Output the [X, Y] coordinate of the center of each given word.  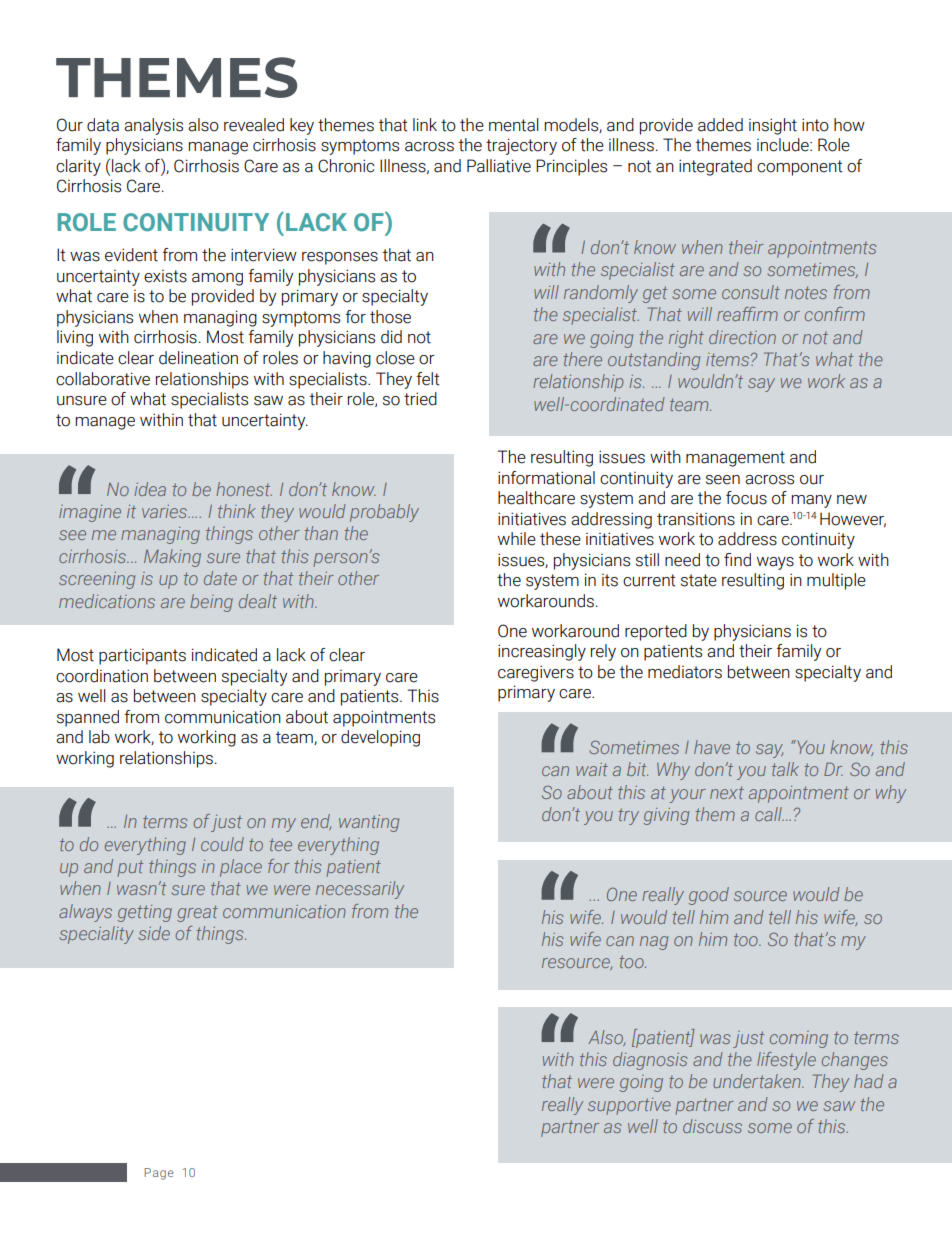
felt [428, 379]
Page [159, 1174]
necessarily [360, 890]
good [709, 896]
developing [380, 738]
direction [742, 337]
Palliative [499, 166]
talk [785, 769]
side [154, 933]
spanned [88, 718]
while [517, 539]
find [737, 560]
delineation [198, 358]
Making [172, 558]
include [784, 145]
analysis [153, 126]
